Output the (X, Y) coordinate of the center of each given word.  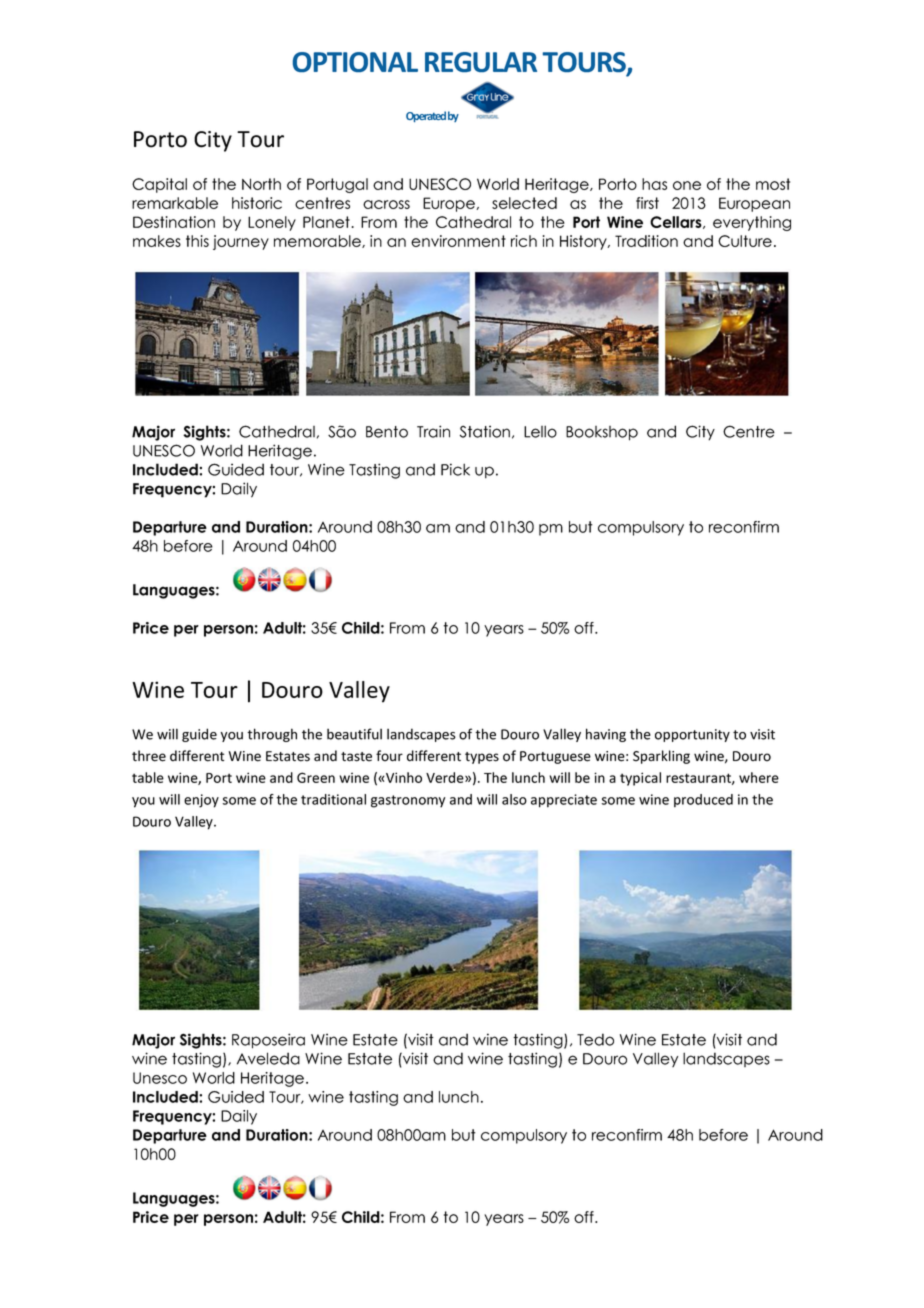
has (654, 184)
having (606, 735)
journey (241, 242)
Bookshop (602, 433)
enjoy (201, 801)
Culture (745, 241)
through (272, 735)
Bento (387, 432)
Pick (455, 469)
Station (485, 431)
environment (458, 241)
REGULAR (481, 62)
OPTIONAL (355, 62)
